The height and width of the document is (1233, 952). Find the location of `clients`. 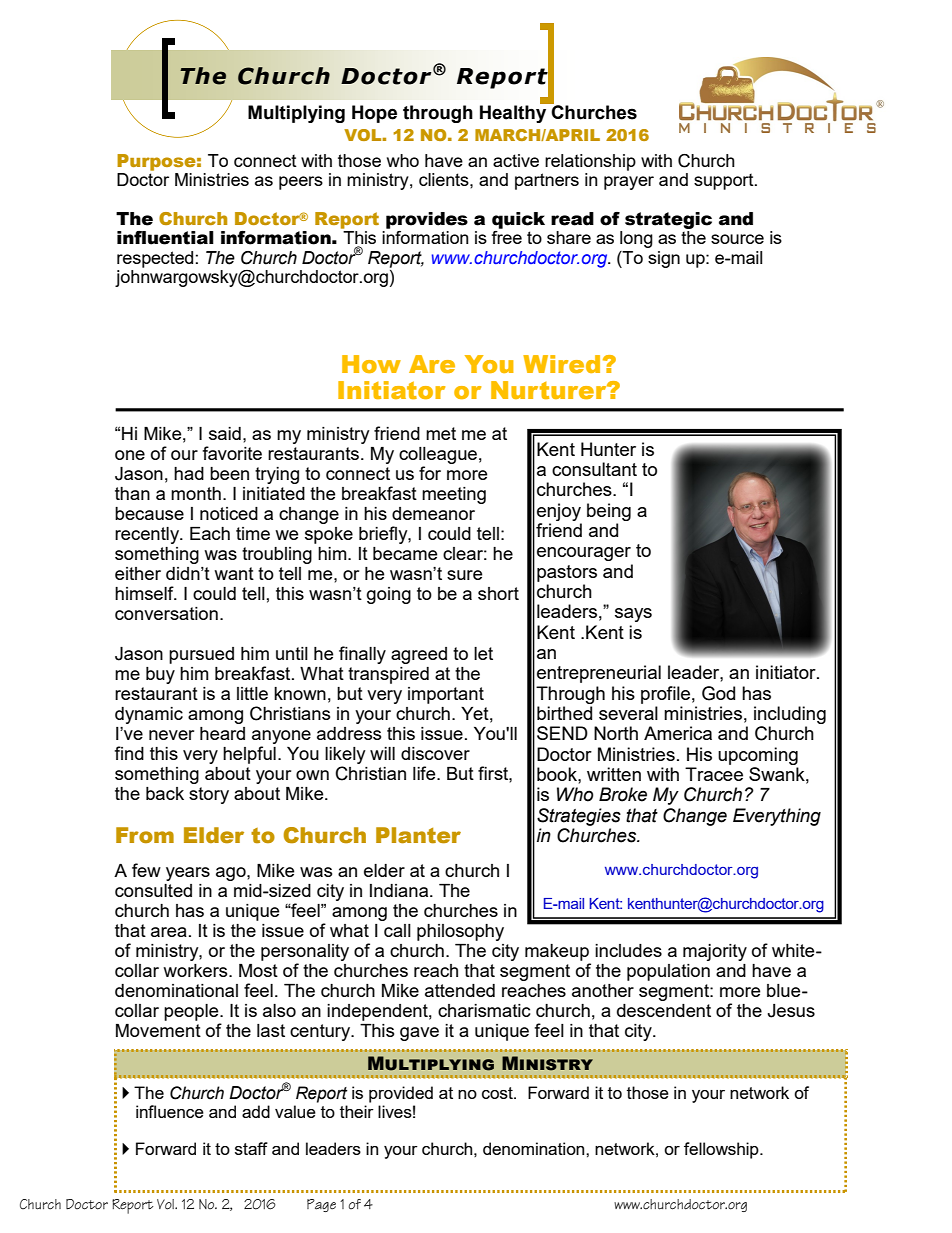

clients is located at coordinates (445, 179).
